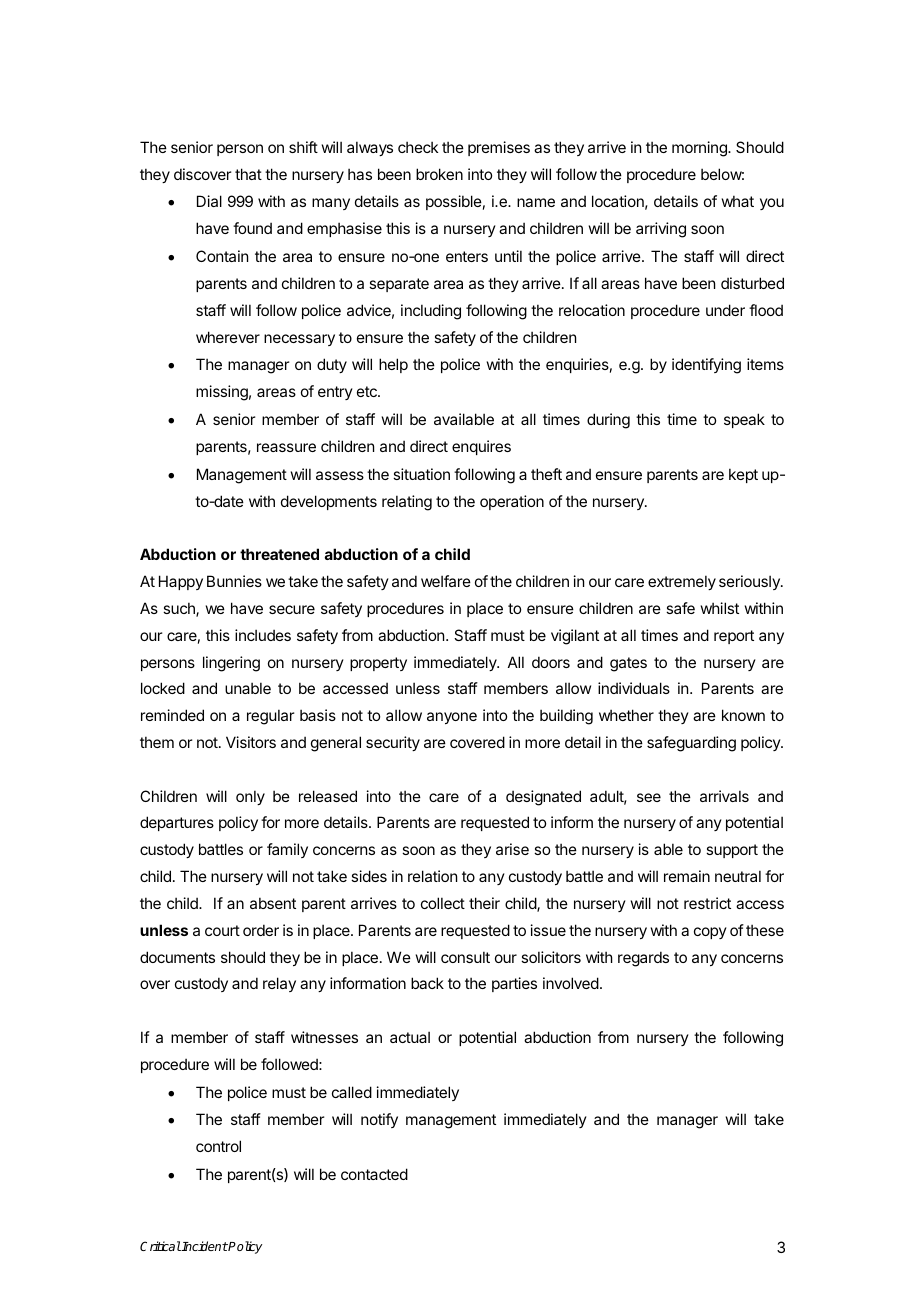 The height and width of the page is (1309, 924). I want to click on consult, so click(465, 957).
